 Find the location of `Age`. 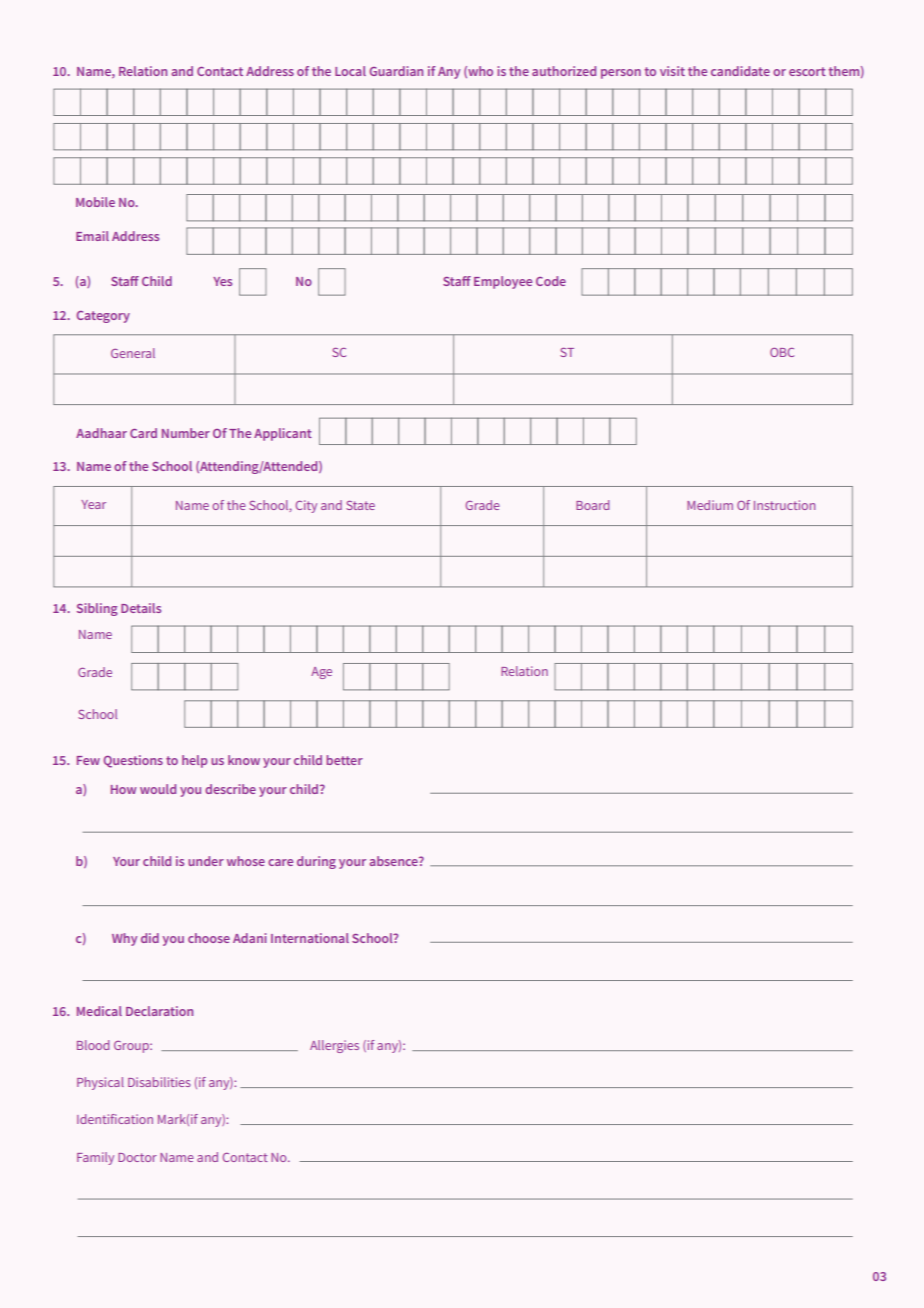

Age is located at coordinates (321, 673).
